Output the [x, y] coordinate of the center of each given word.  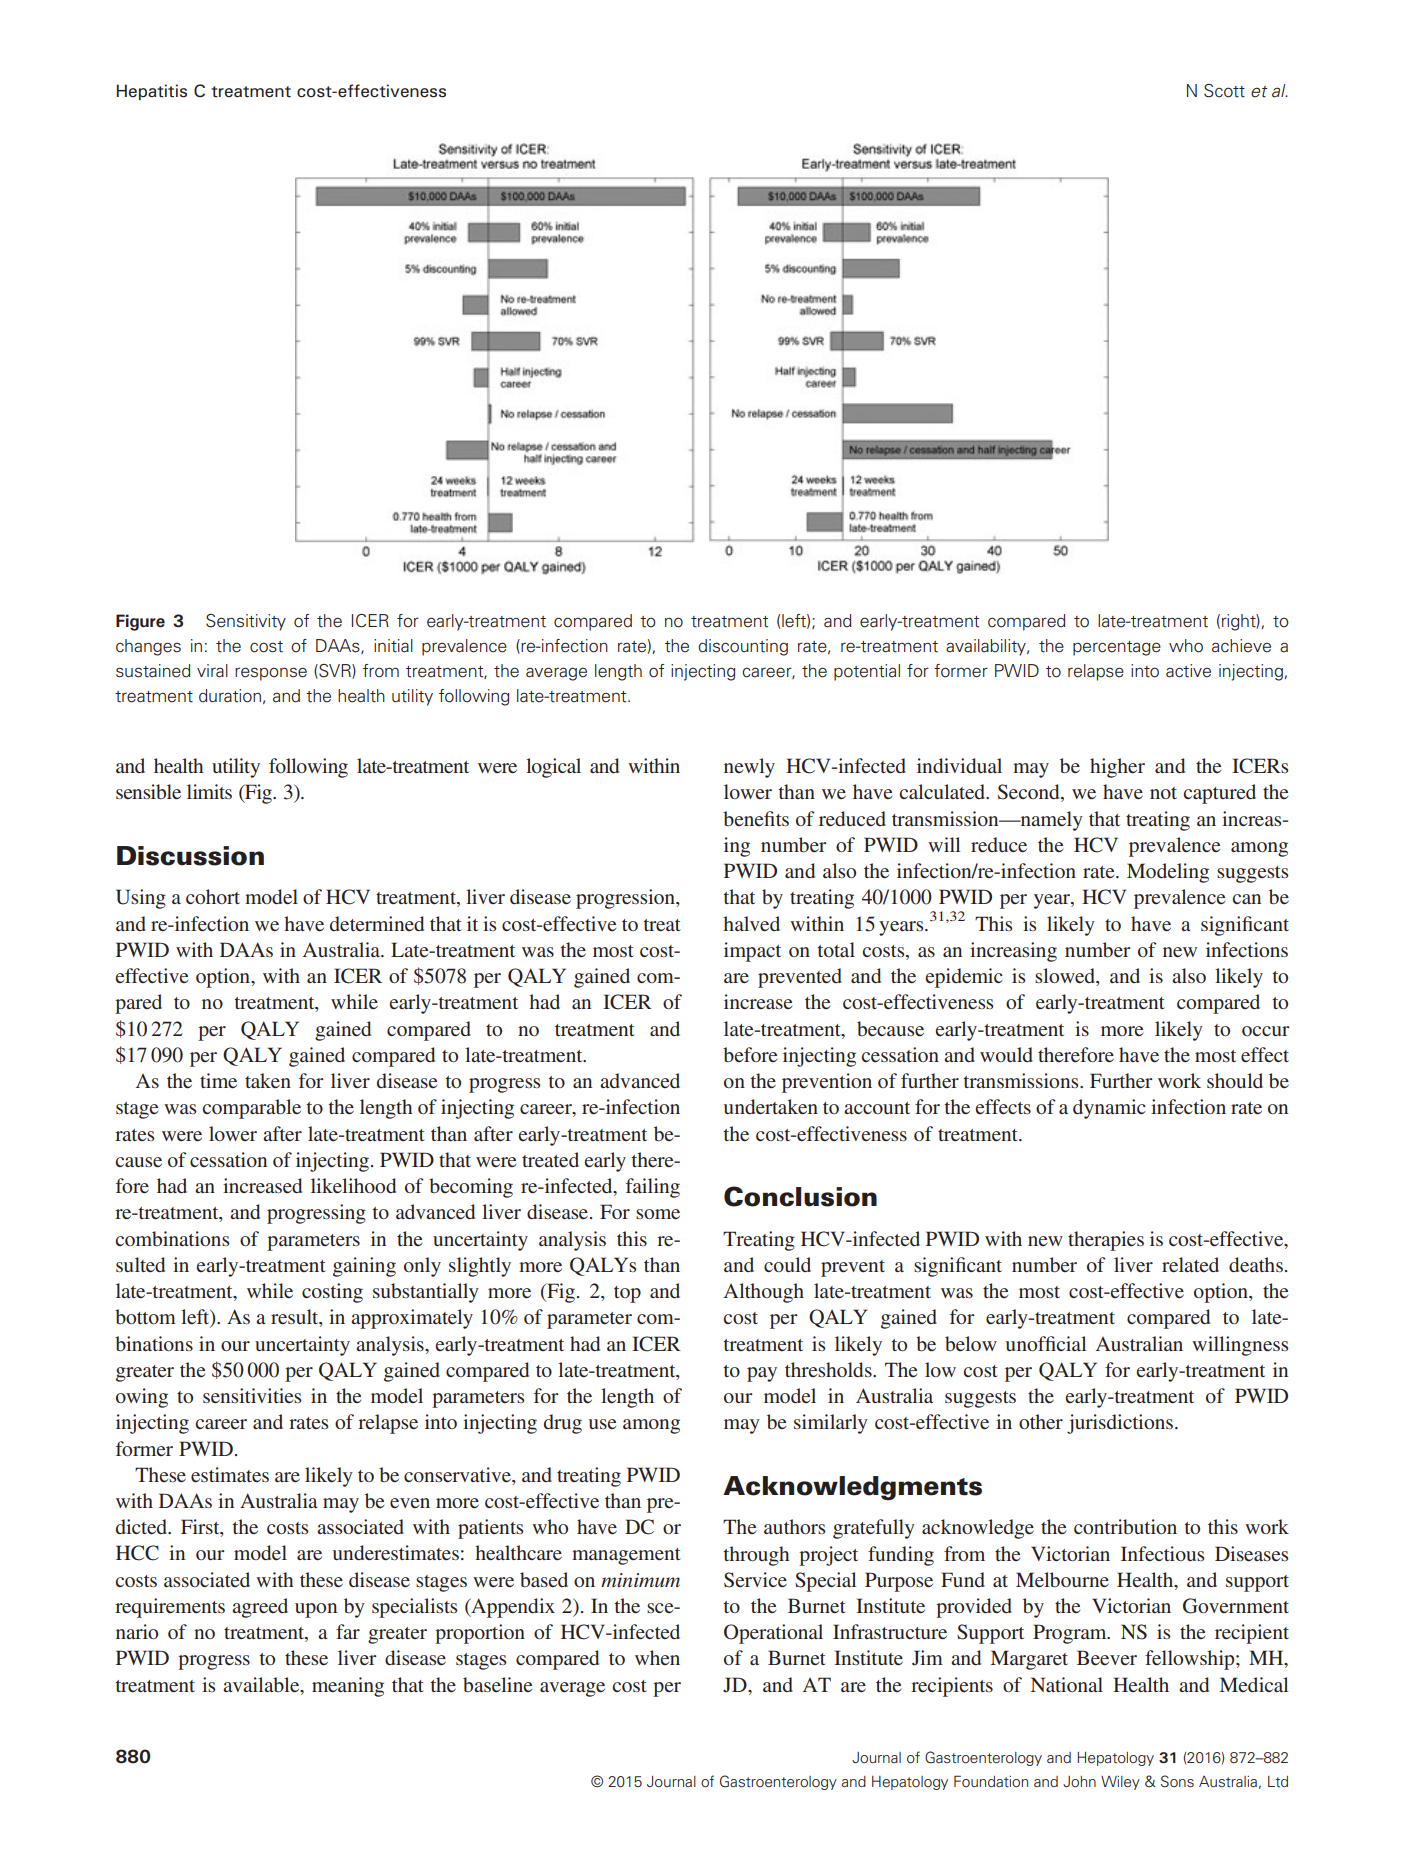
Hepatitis [152, 92]
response [271, 674]
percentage [1117, 648]
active [1188, 671]
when [657, 1657]
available [262, 1684]
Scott [1224, 91]
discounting [743, 647]
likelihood [353, 1185]
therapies [1106, 1241]
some [658, 1214]
